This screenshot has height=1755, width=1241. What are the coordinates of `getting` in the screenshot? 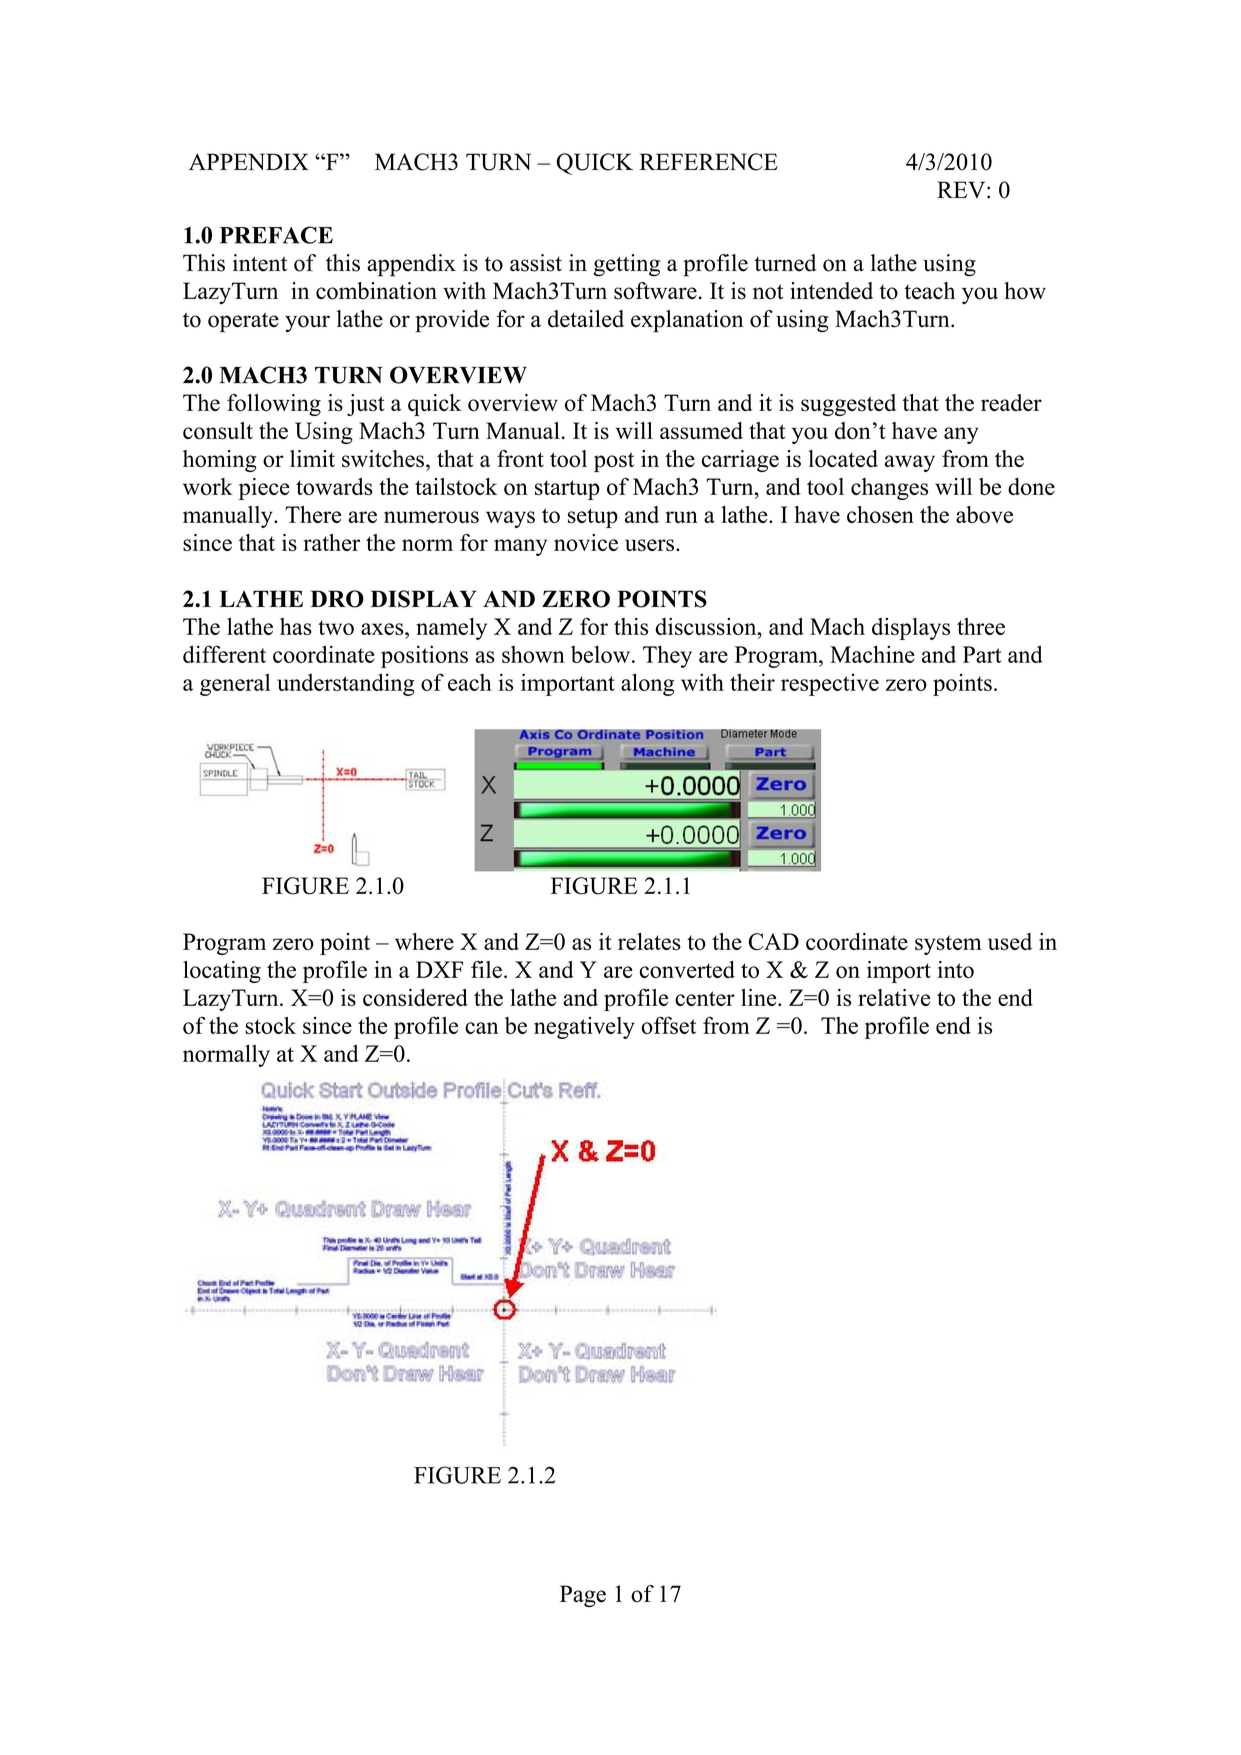 It's located at (626, 265).
